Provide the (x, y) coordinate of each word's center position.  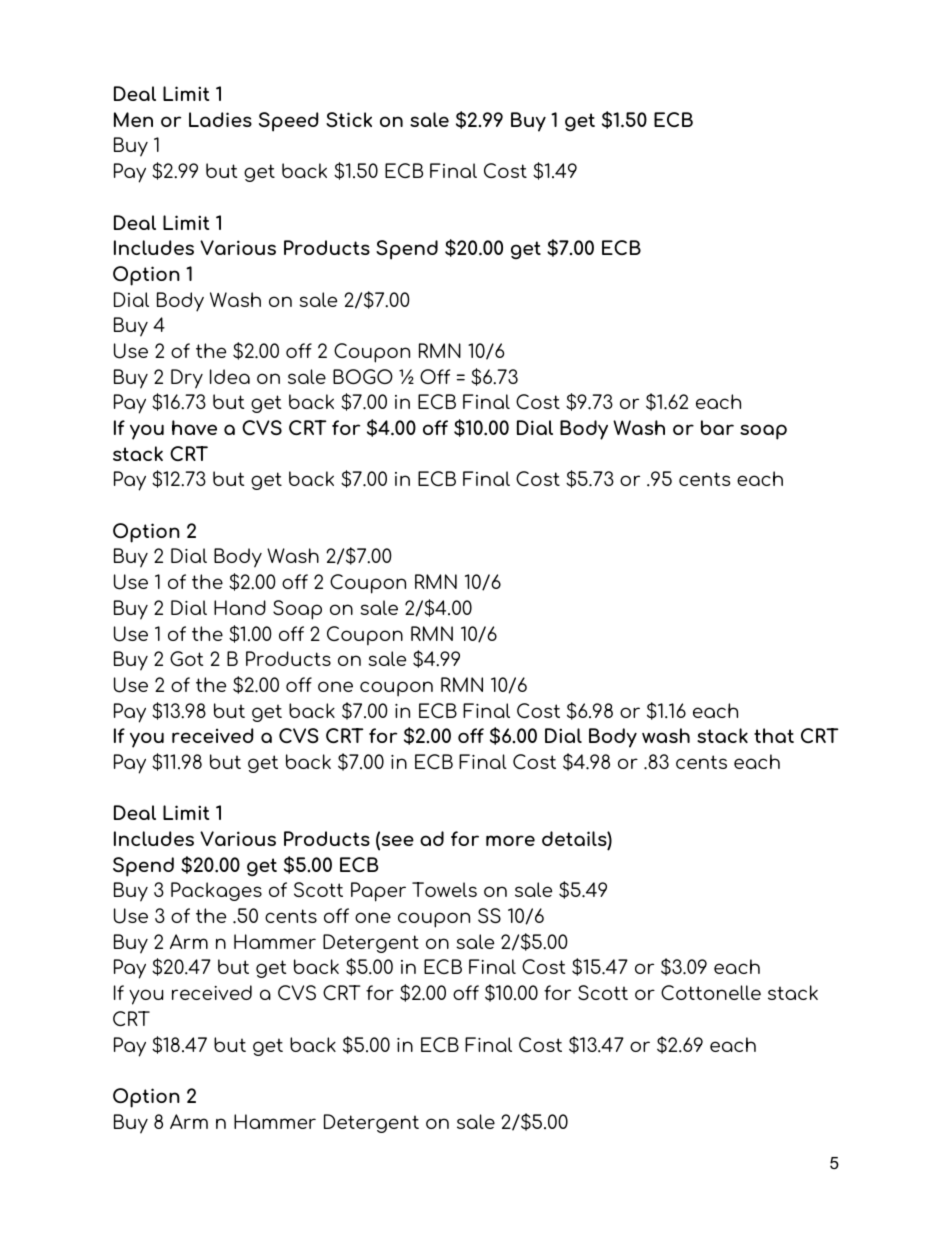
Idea (230, 376)
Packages (216, 891)
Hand (240, 607)
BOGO (363, 376)
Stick (349, 119)
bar (717, 427)
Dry (187, 379)
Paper (378, 892)
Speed (288, 122)
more (510, 840)
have (194, 427)
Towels (444, 889)
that (774, 735)
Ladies (220, 119)
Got (187, 658)
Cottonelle (711, 992)
